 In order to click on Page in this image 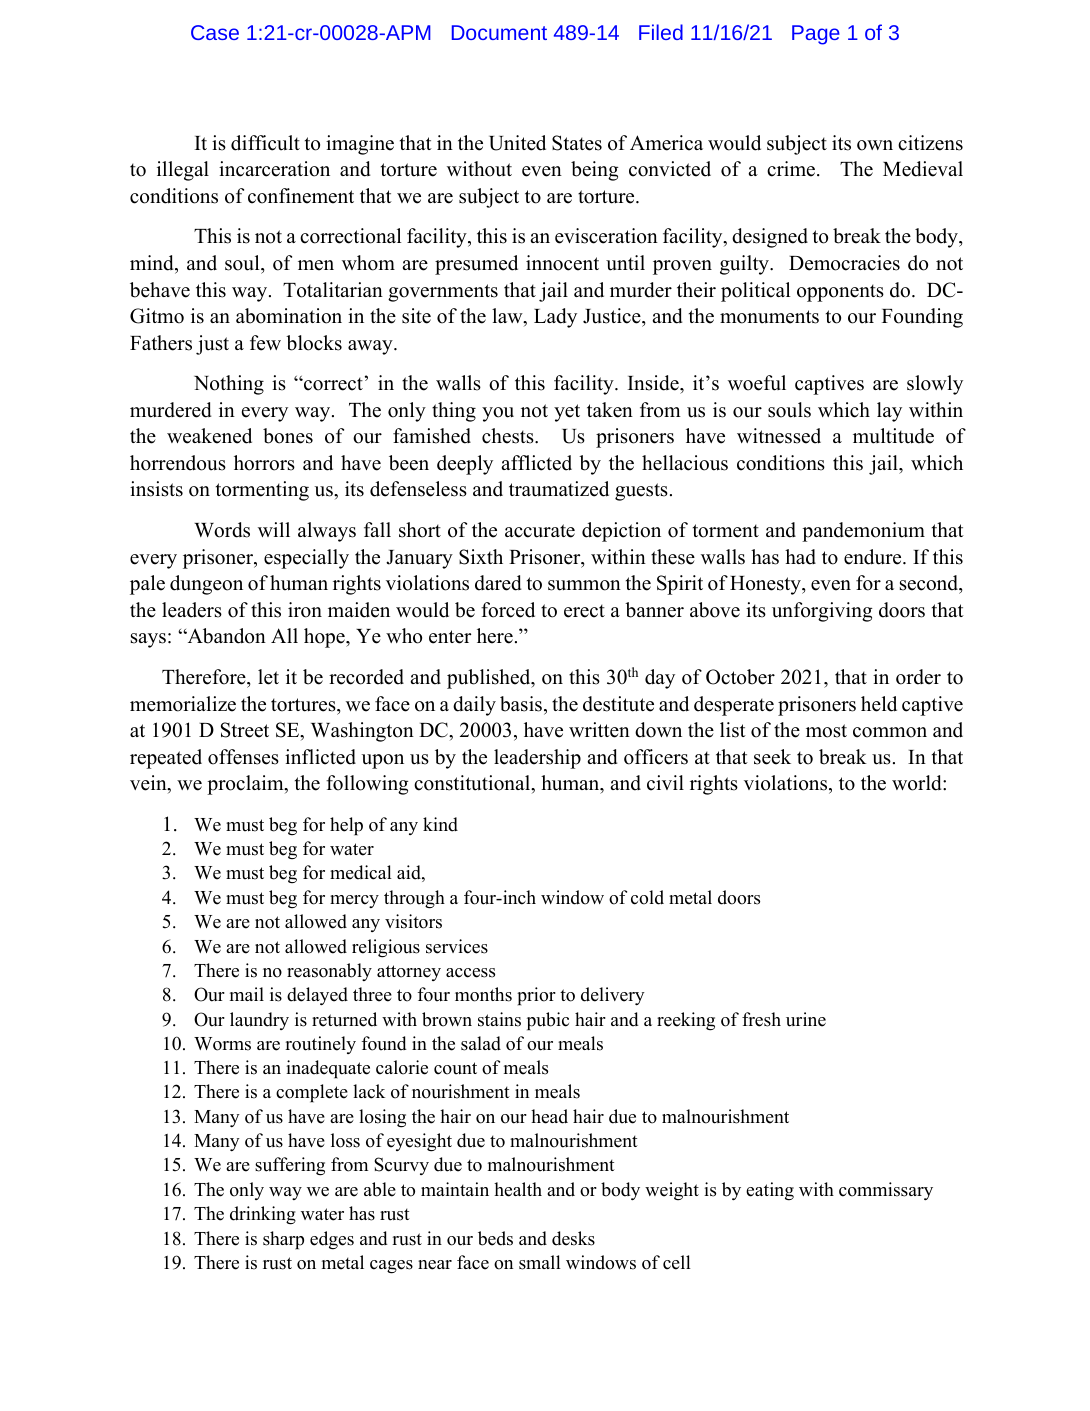, I will do `click(816, 35)`.
